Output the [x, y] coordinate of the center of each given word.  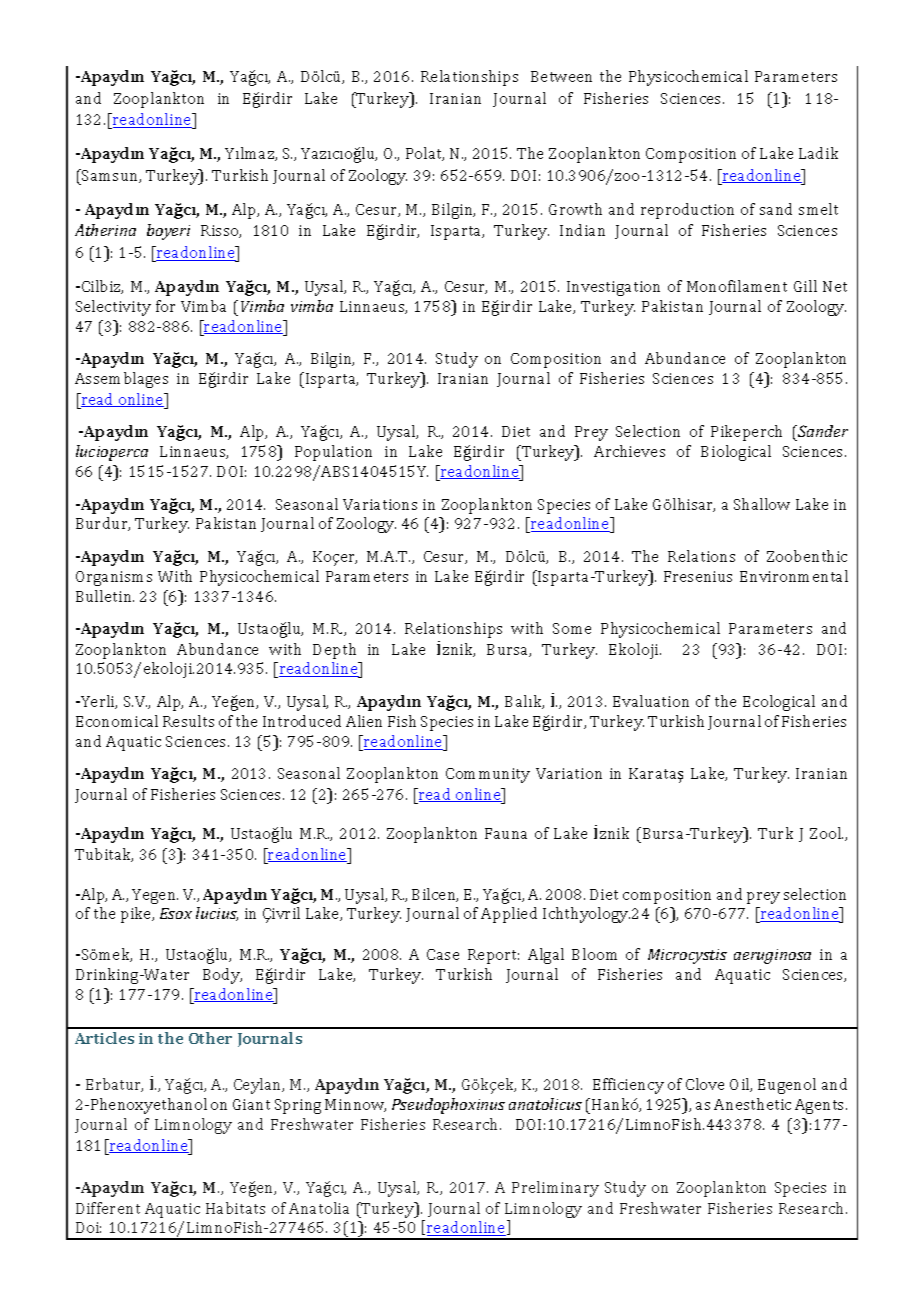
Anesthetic [752, 1104]
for [165, 306]
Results [188, 721]
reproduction [687, 211]
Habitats [235, 1208]
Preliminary [555, 1189]
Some [572, 628]
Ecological [779, 703]
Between [561, 76]
